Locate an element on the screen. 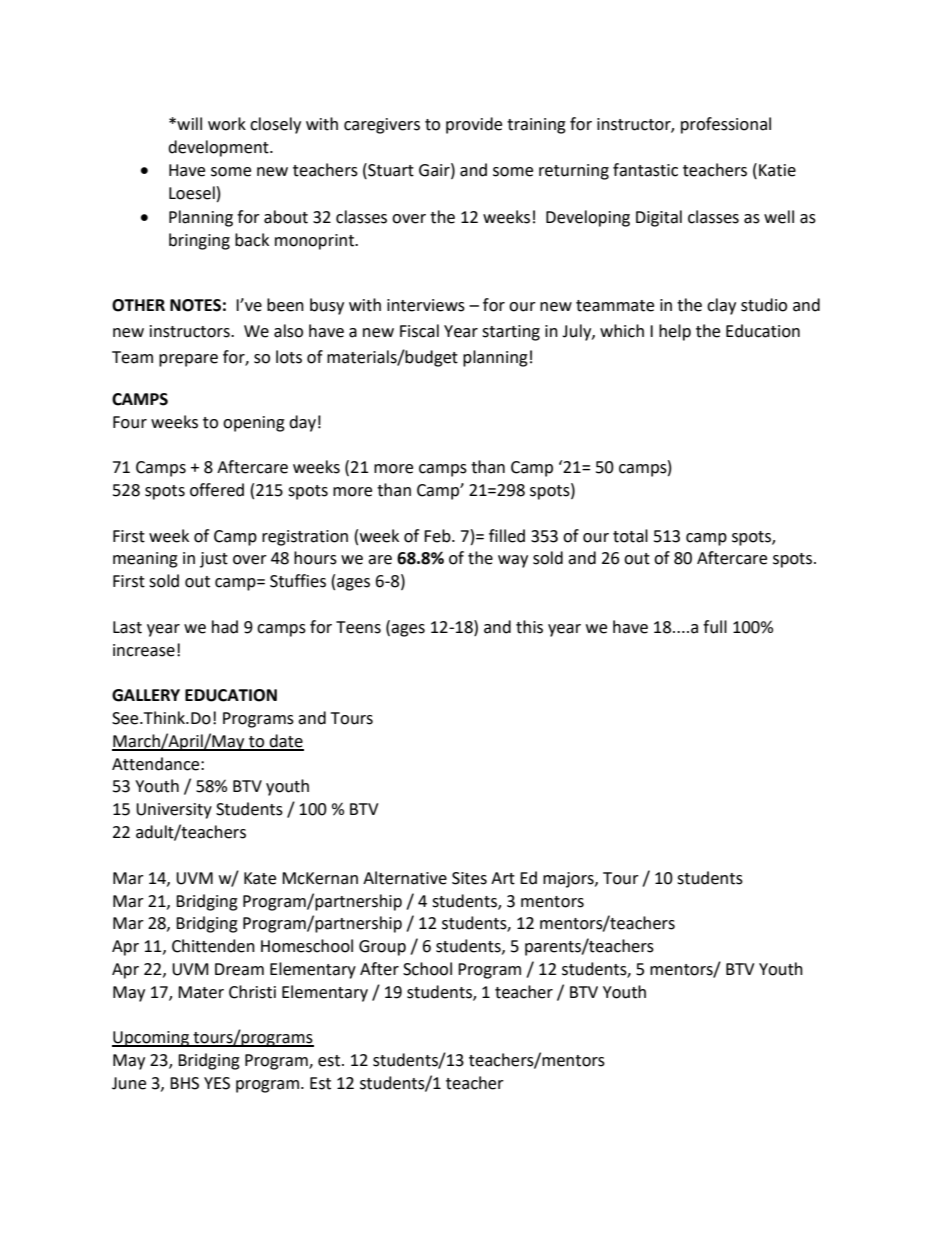 This screenshot has height=1233, width=952. help is located at coordinates (675, 332).
